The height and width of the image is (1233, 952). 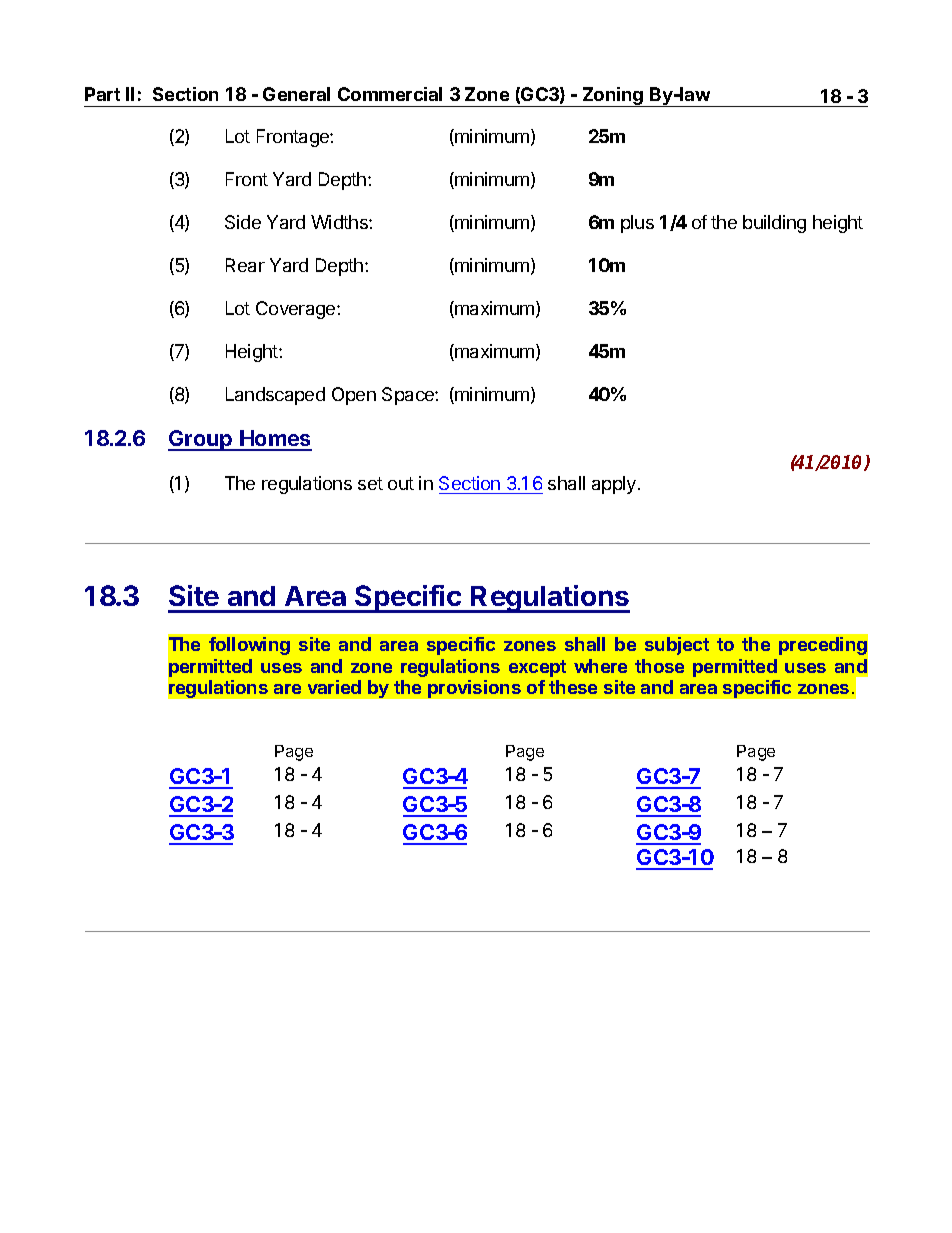 What do you see at coordinates (245, 265) in the image?
I see `Rear` at bounding box center [245, 265].
